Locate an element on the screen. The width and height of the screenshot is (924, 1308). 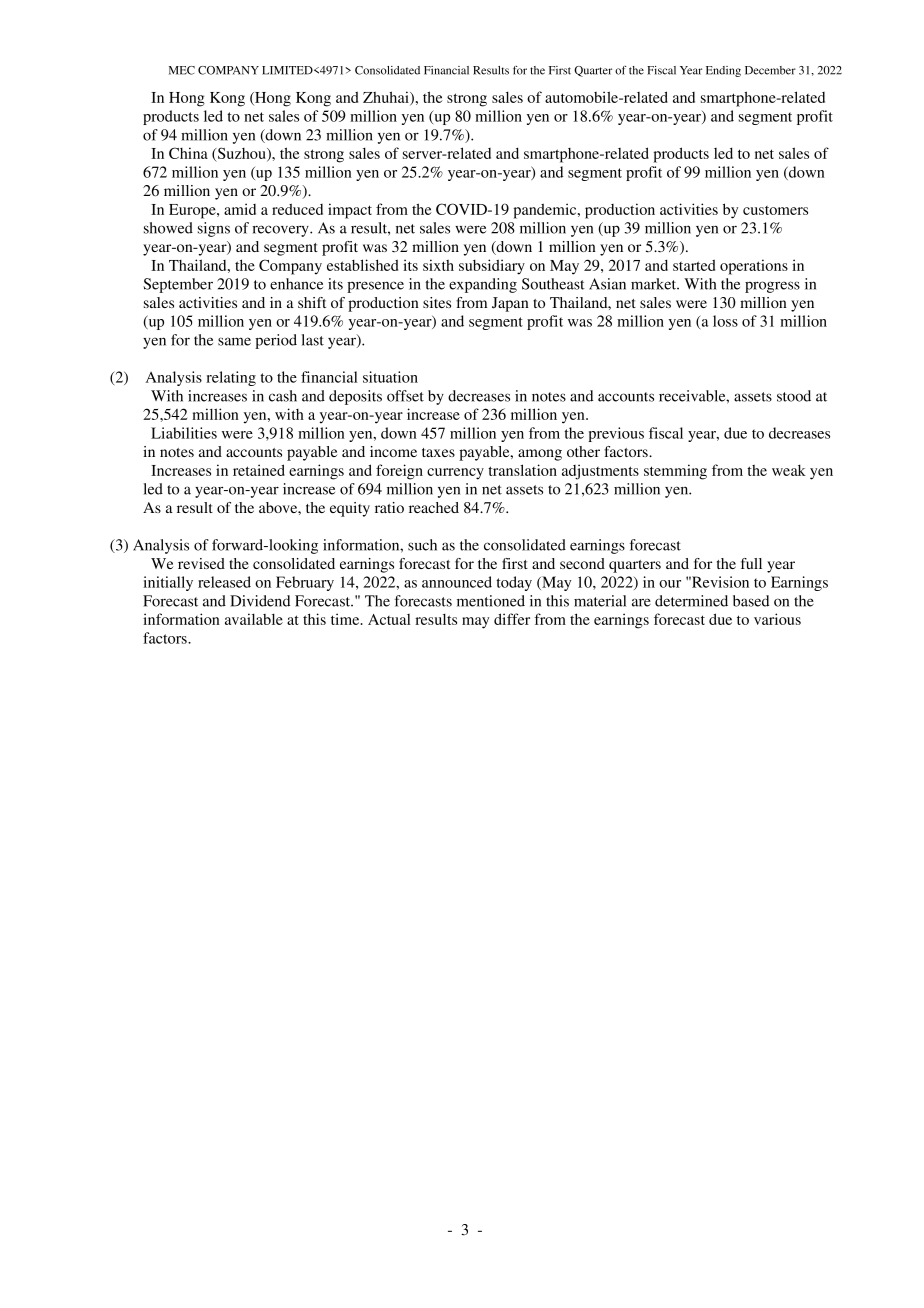
Dividend is located at coordinates (260, 601).
